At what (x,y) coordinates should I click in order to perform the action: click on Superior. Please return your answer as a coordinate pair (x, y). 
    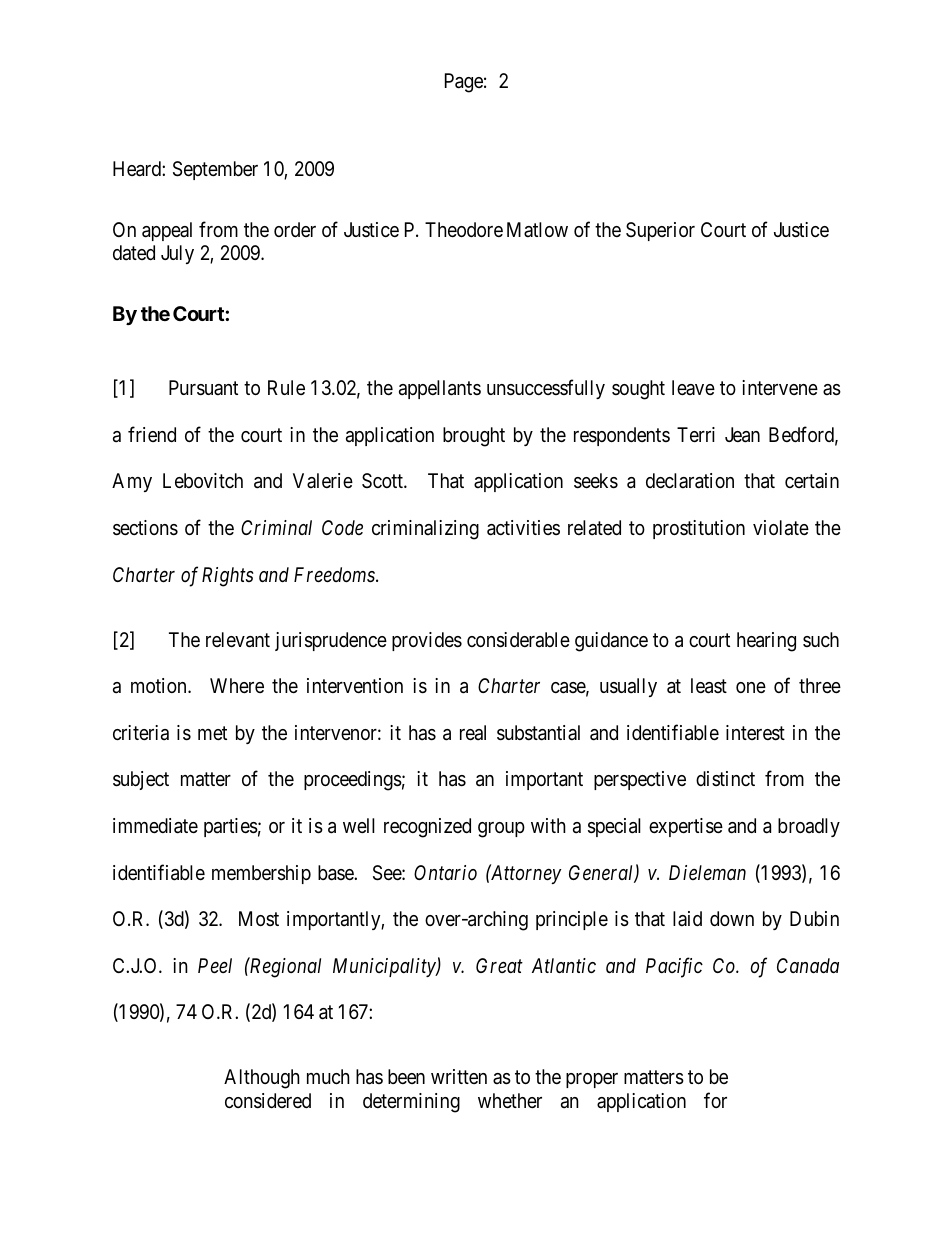
    Looking at the image, I should click on (660, 231).
